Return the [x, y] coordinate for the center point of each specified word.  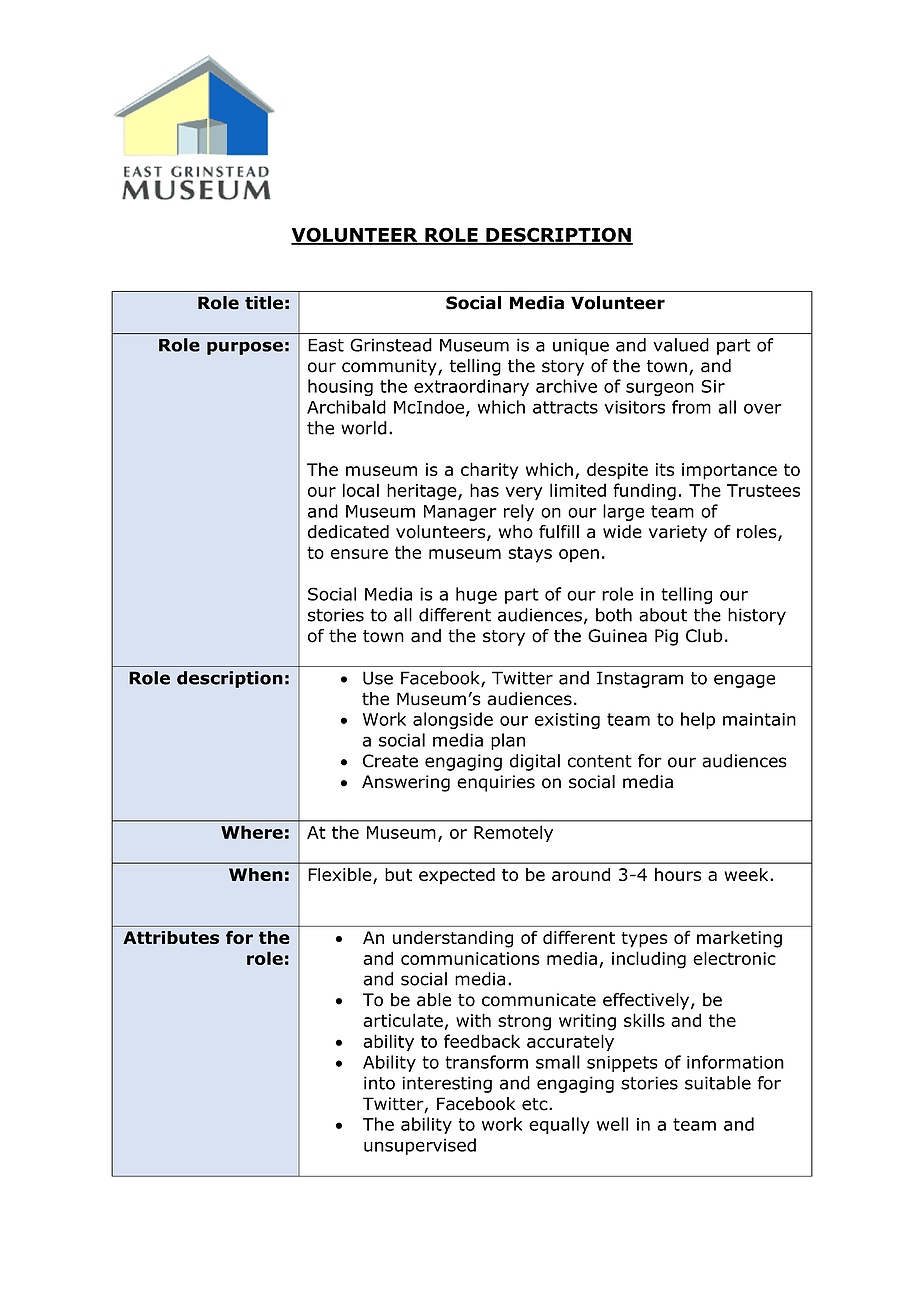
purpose [245, 348]
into [379, 1083]
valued [681, 345]
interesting [447, 1084]
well [612, 1124]
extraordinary [471, 387]
